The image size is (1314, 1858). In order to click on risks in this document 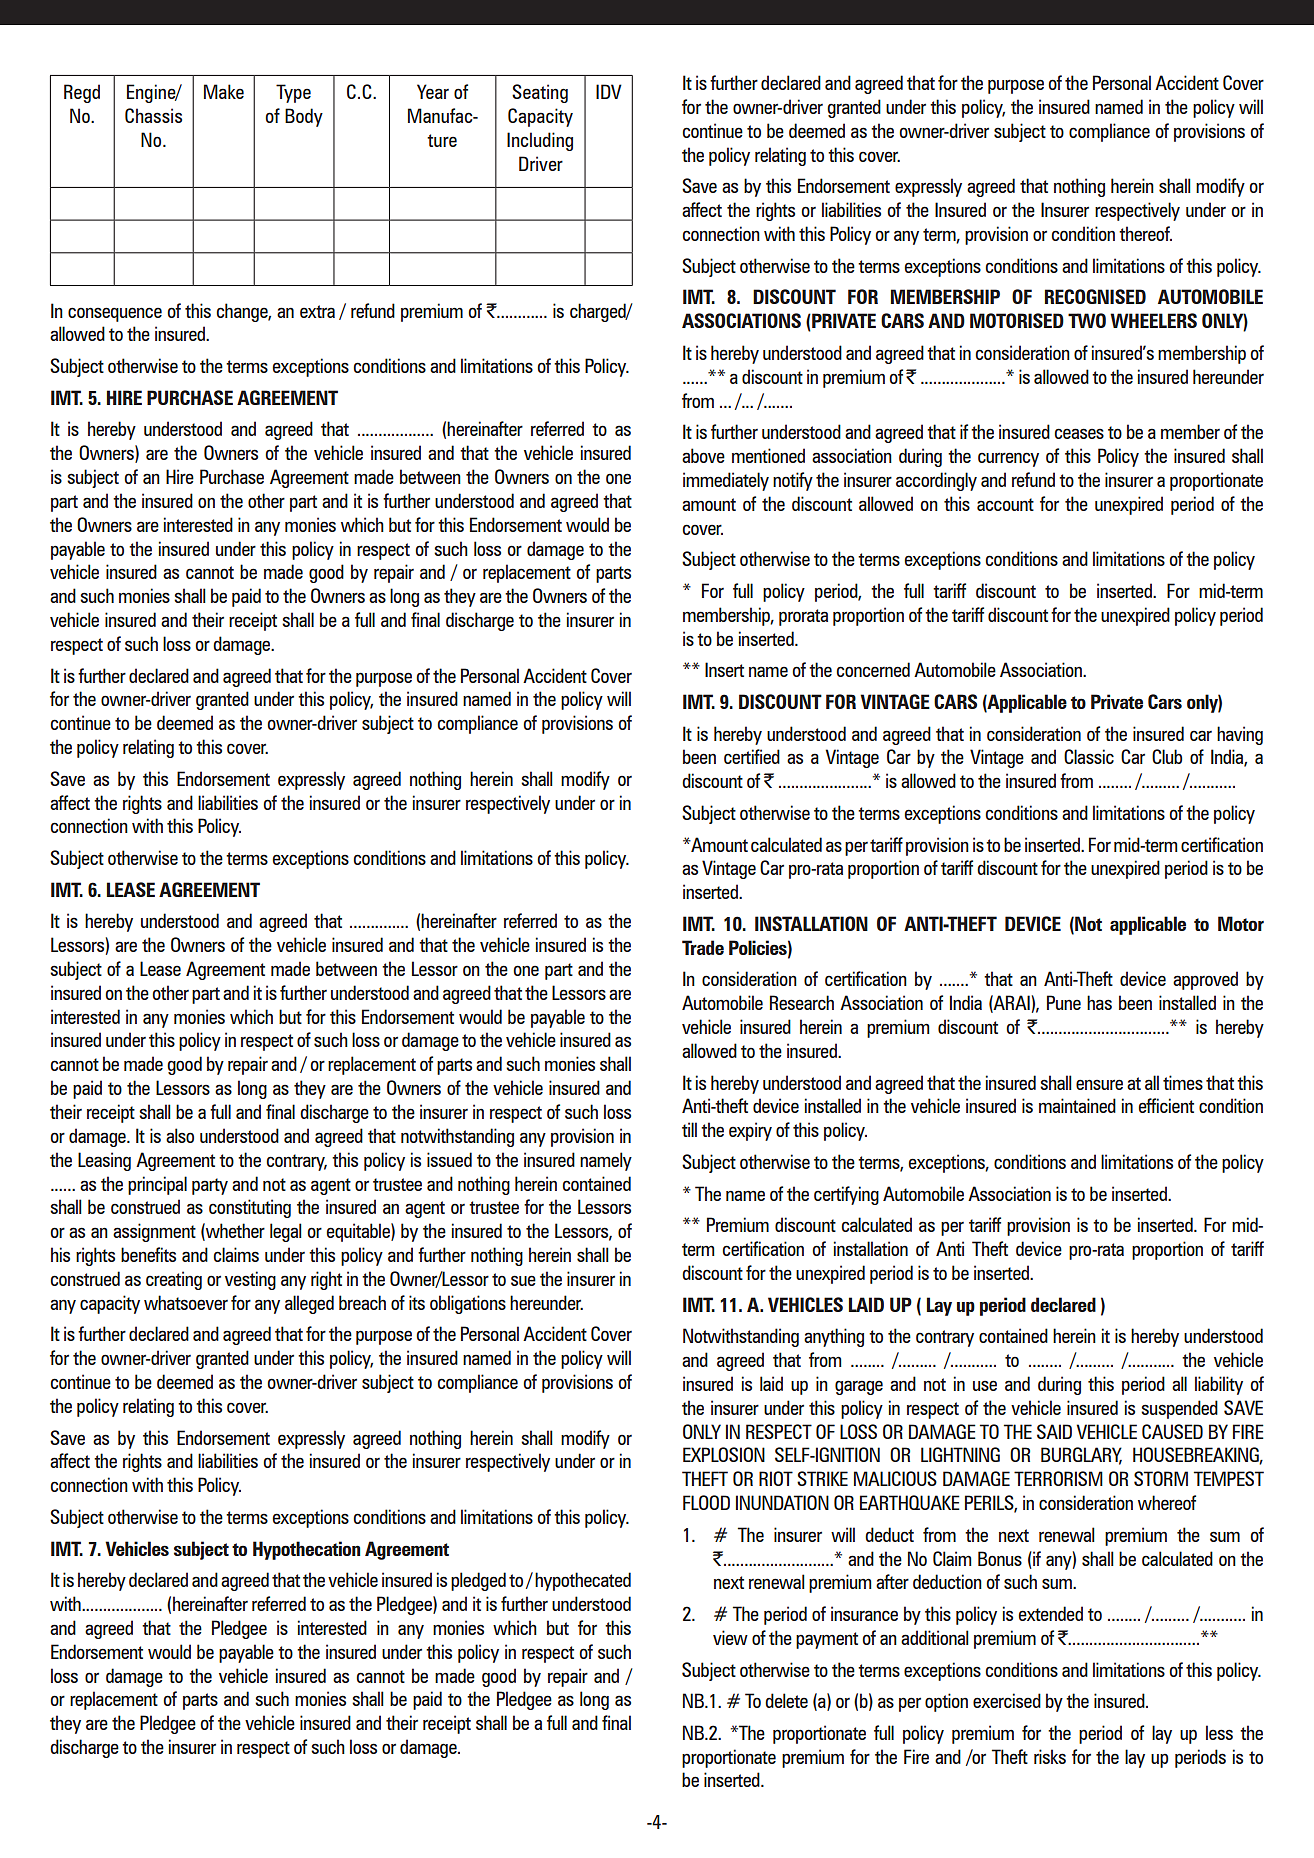, I will do `click(1050, 1756)`.
